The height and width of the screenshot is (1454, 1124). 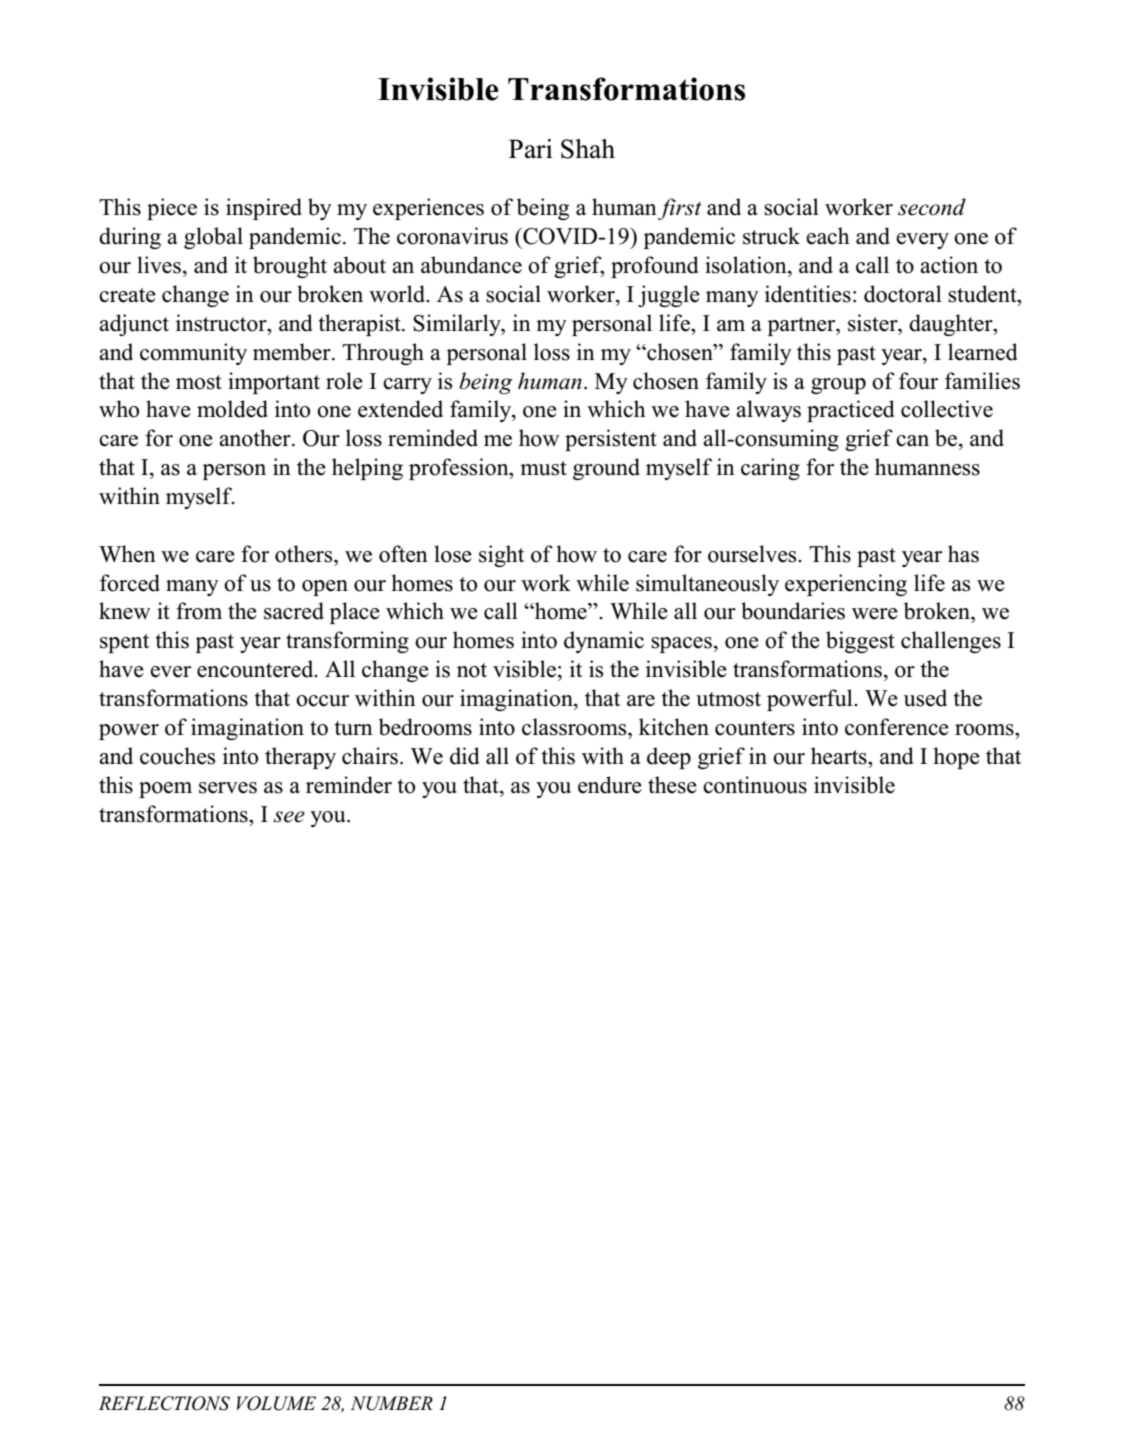 What do you see at coordinates (932, 207) in the screenshot?
I see `second` at bounding box center [932, 207].
